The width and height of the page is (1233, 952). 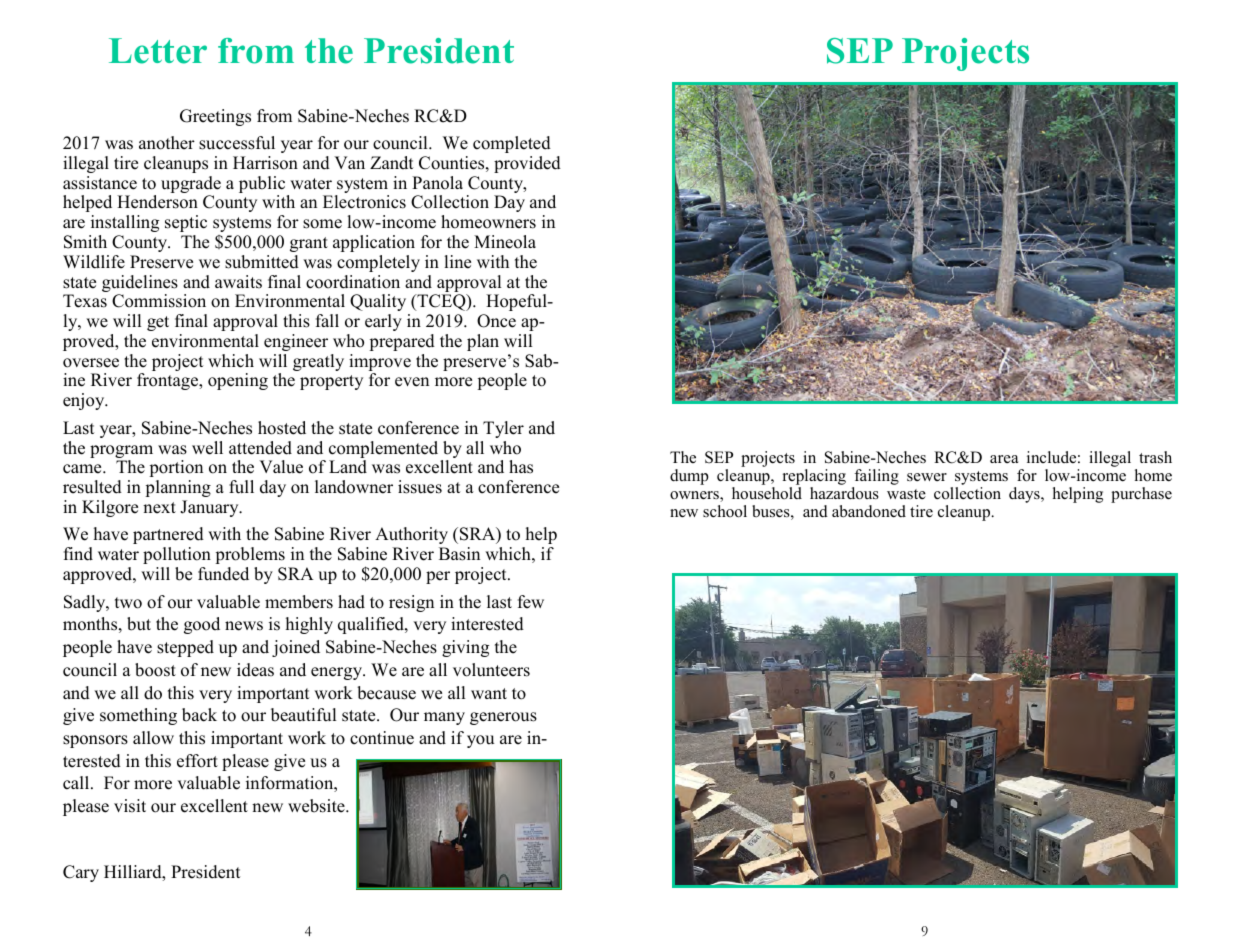 I want to click on generous, so click(x=503, y=718).
